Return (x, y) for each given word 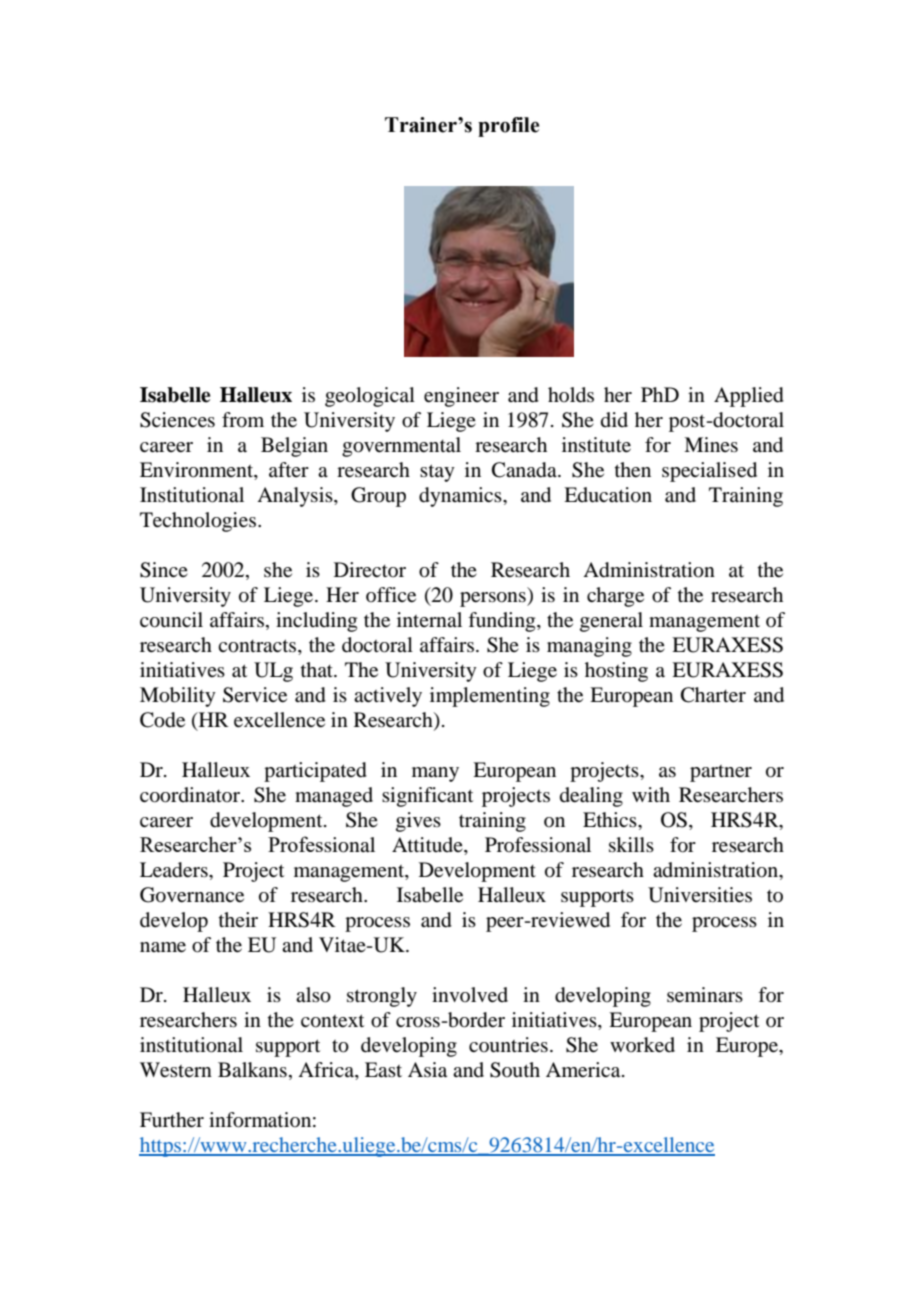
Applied (749, 397)
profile (508, 127)
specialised (709, 472)
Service (255, 695)
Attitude (428, 846)
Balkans (252, 1069)
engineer (461, 397)
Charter (713, 695)
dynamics (461, 497)
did (614, 419)
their (238, 919)
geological (370, 397)
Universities (700, 895)
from (243, 420)
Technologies (198, 522)
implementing (490, 697)
